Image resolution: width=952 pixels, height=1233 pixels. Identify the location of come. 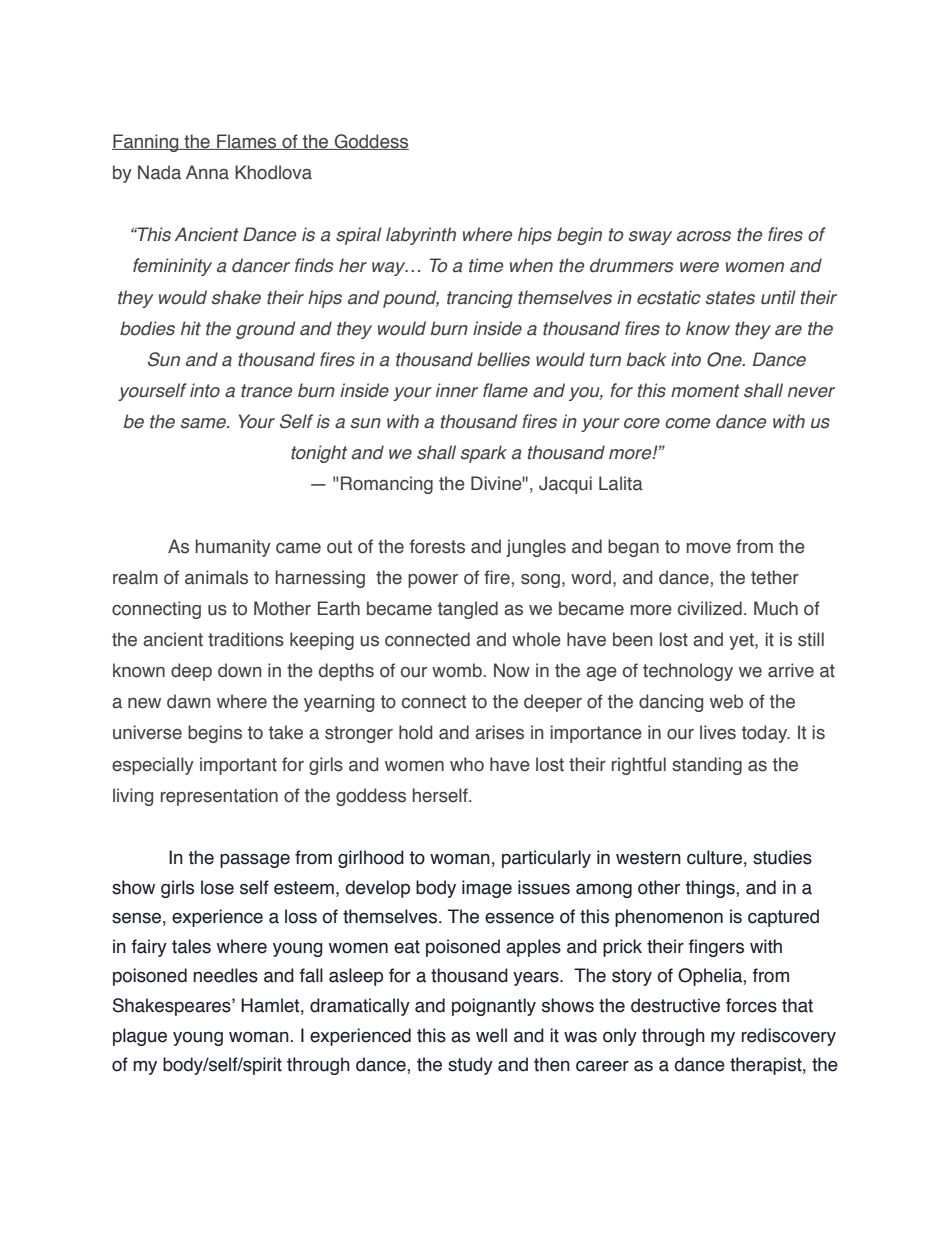
(687, 423).
